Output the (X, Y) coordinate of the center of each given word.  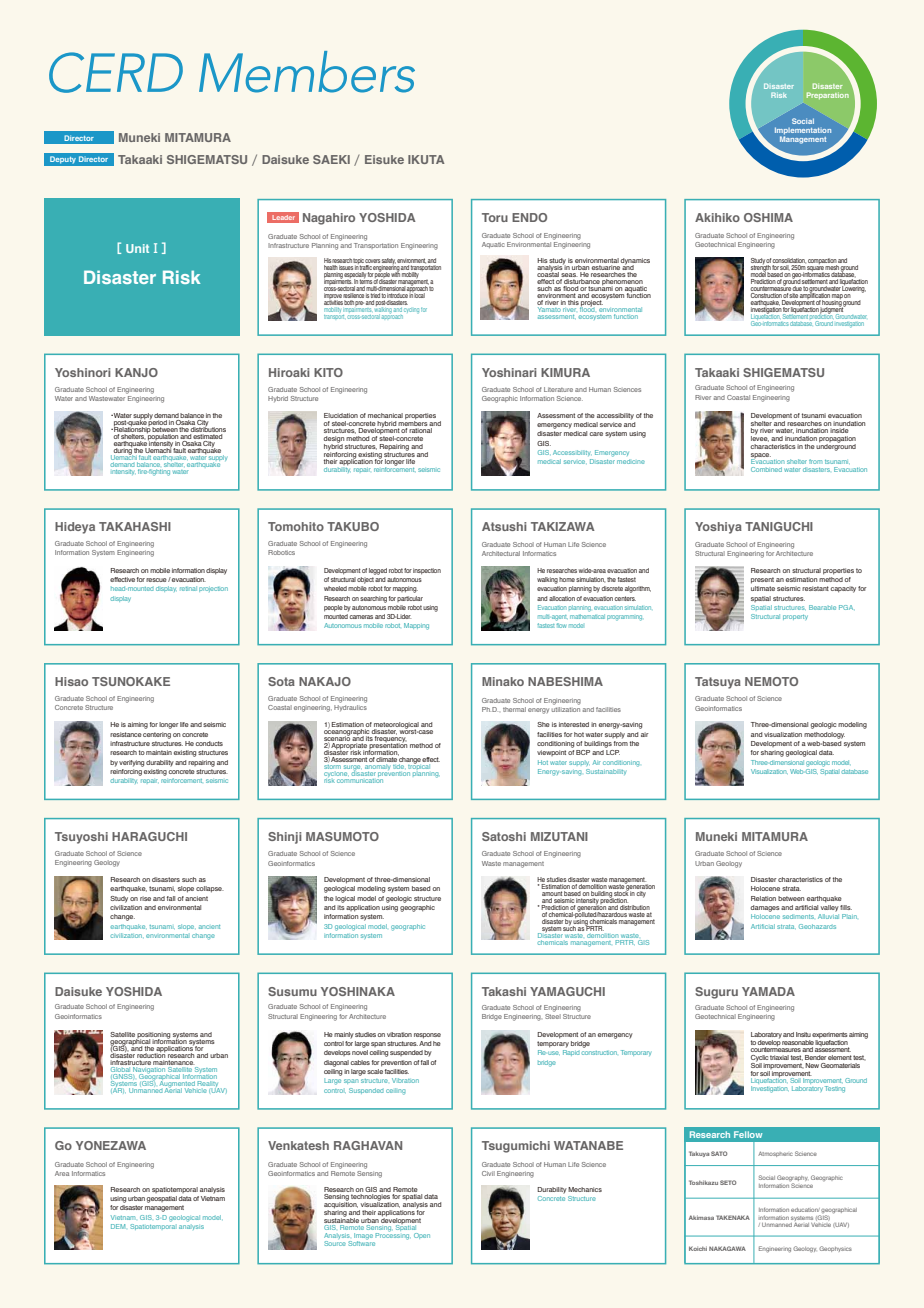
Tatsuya (718, 683)
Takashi (504, 991)
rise (145, 898)
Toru (495, 217)
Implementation (803, 132)
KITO (328, 372)
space (761, 455)
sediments (798, 916)
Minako (503, 681)
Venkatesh (298, 1145)
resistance (126, 734)
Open (422, 1236)
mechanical (385, 415)
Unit (137, 248)
